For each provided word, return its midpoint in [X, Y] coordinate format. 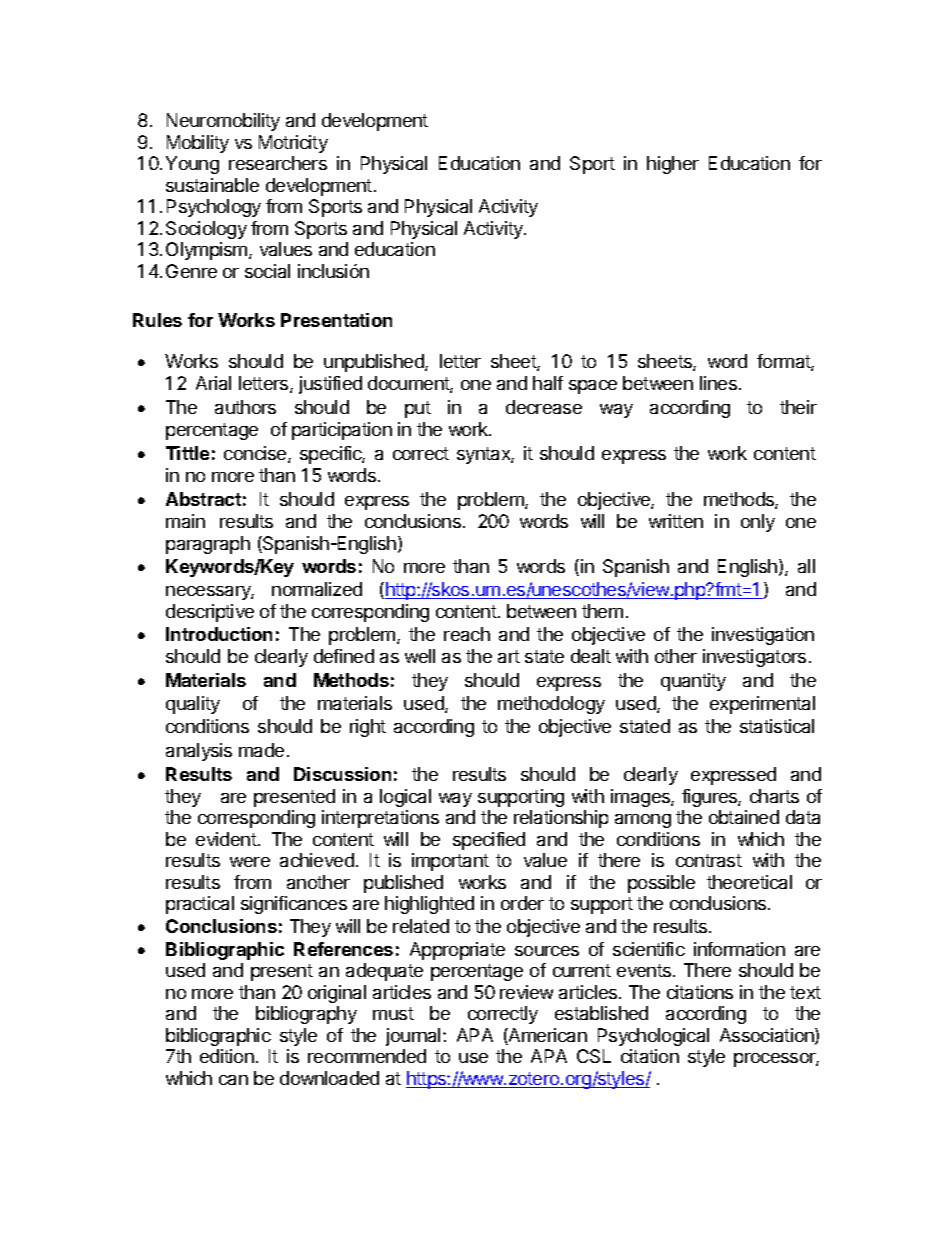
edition [227, 1056]
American [547, 1036]
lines [718, 383]
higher [673, 165]
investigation [763, 636]
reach [467, 634]
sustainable [212, 185]
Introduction [219, 634]
